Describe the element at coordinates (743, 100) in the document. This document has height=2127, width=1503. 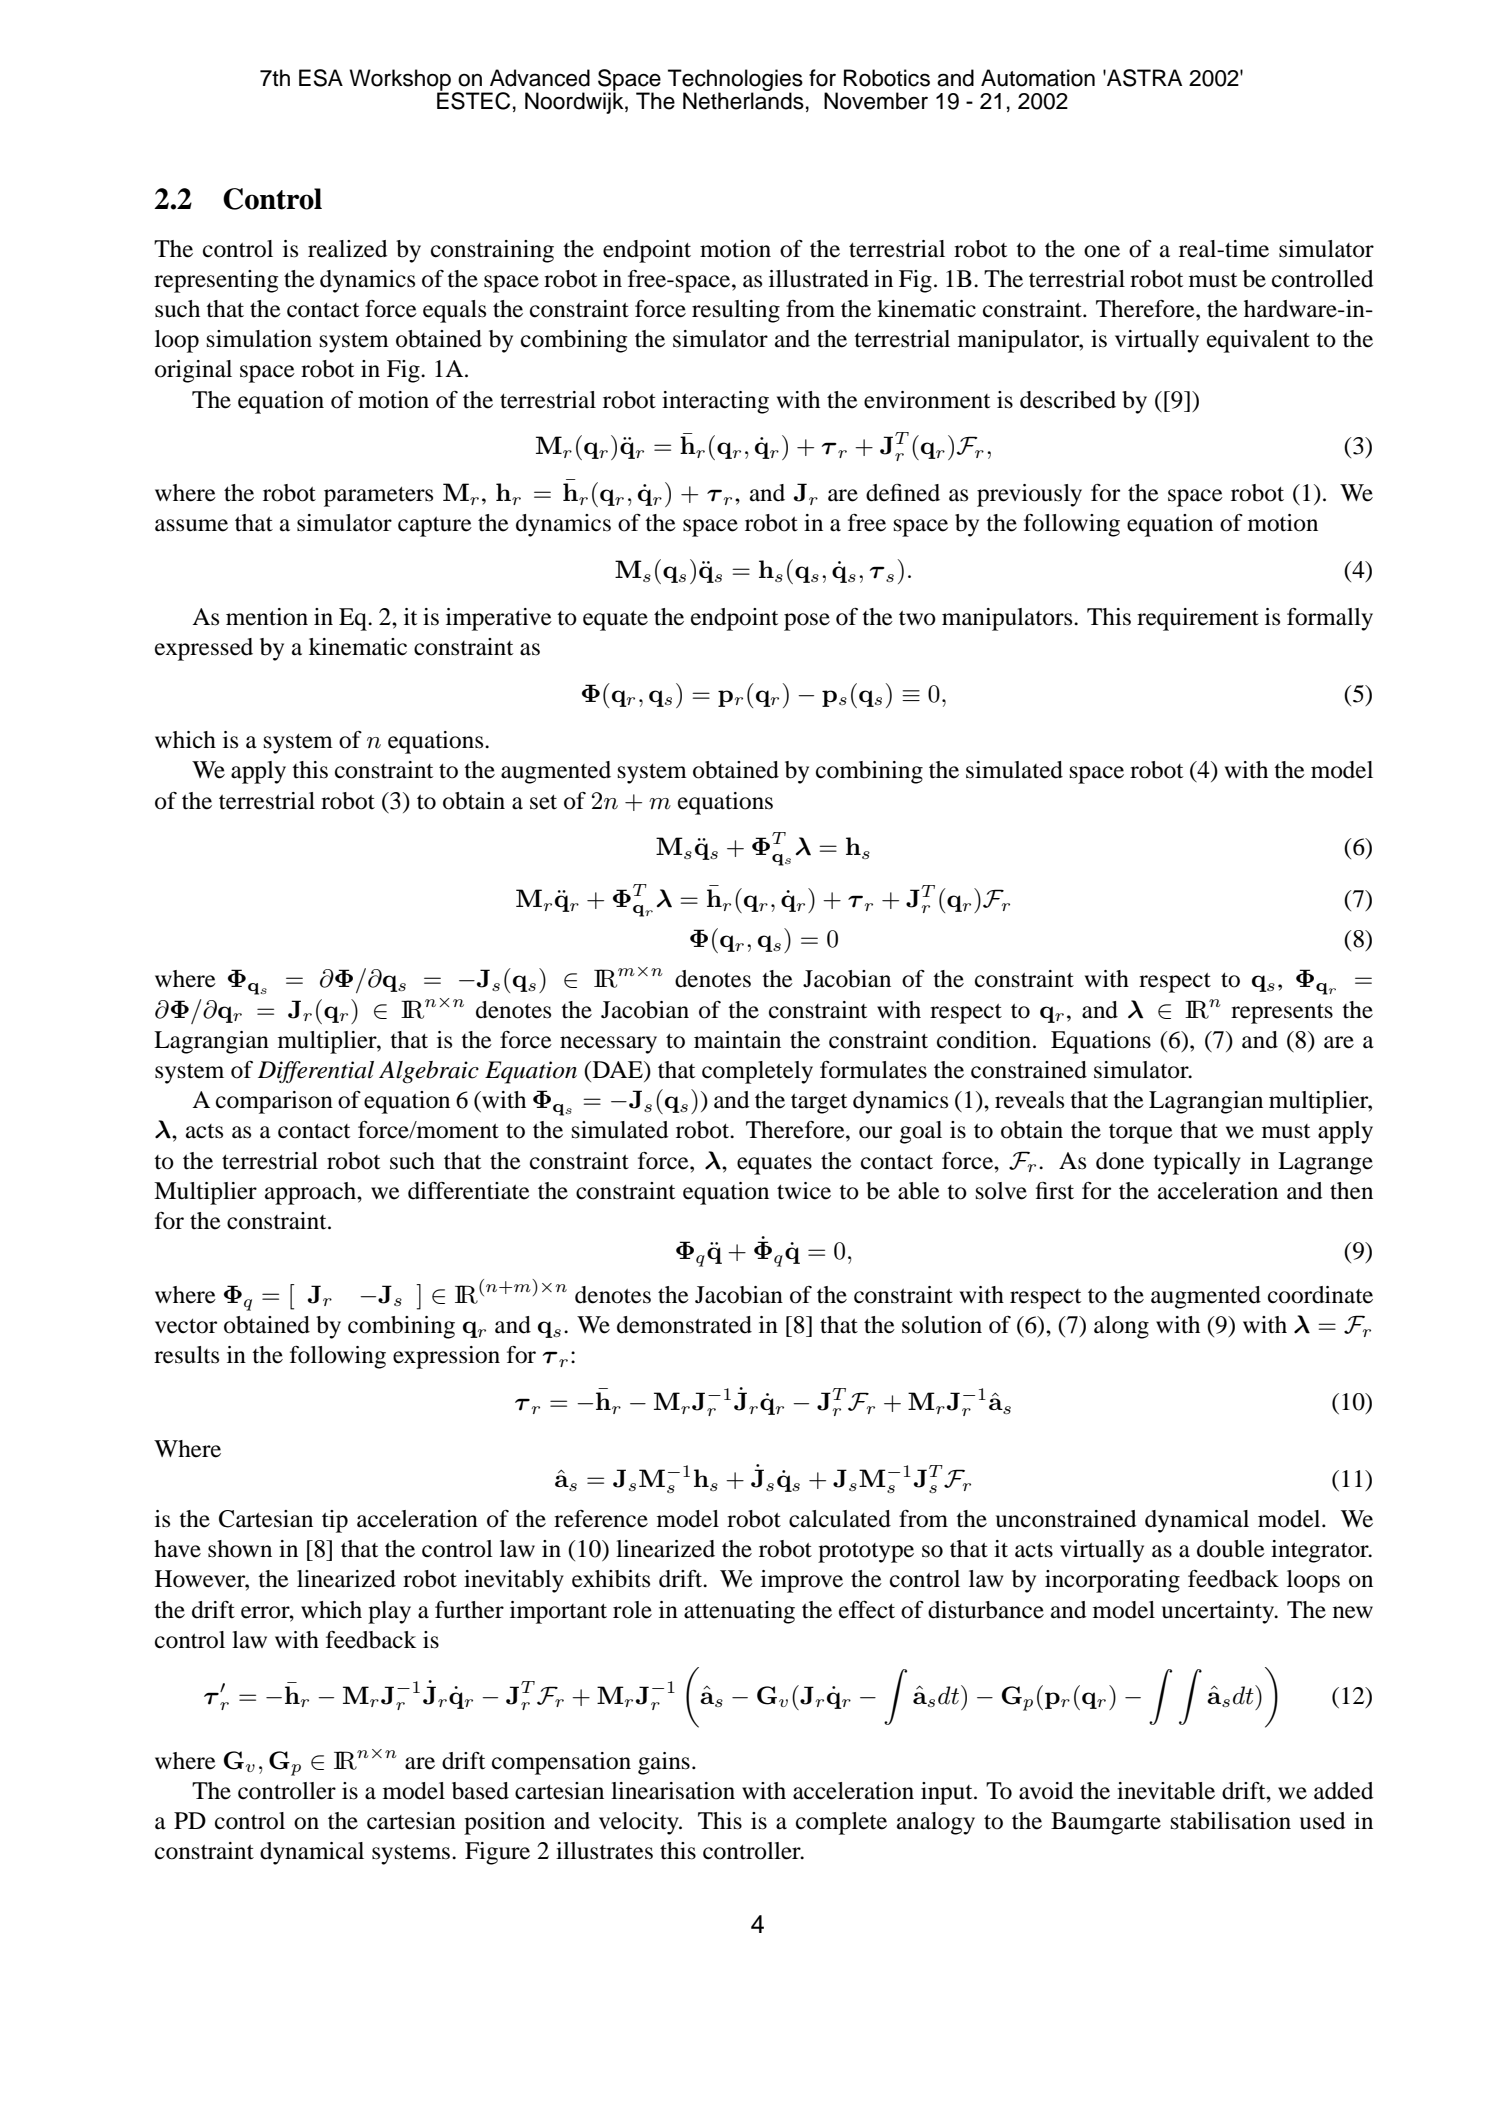
I see `Netherlands` at that location.
